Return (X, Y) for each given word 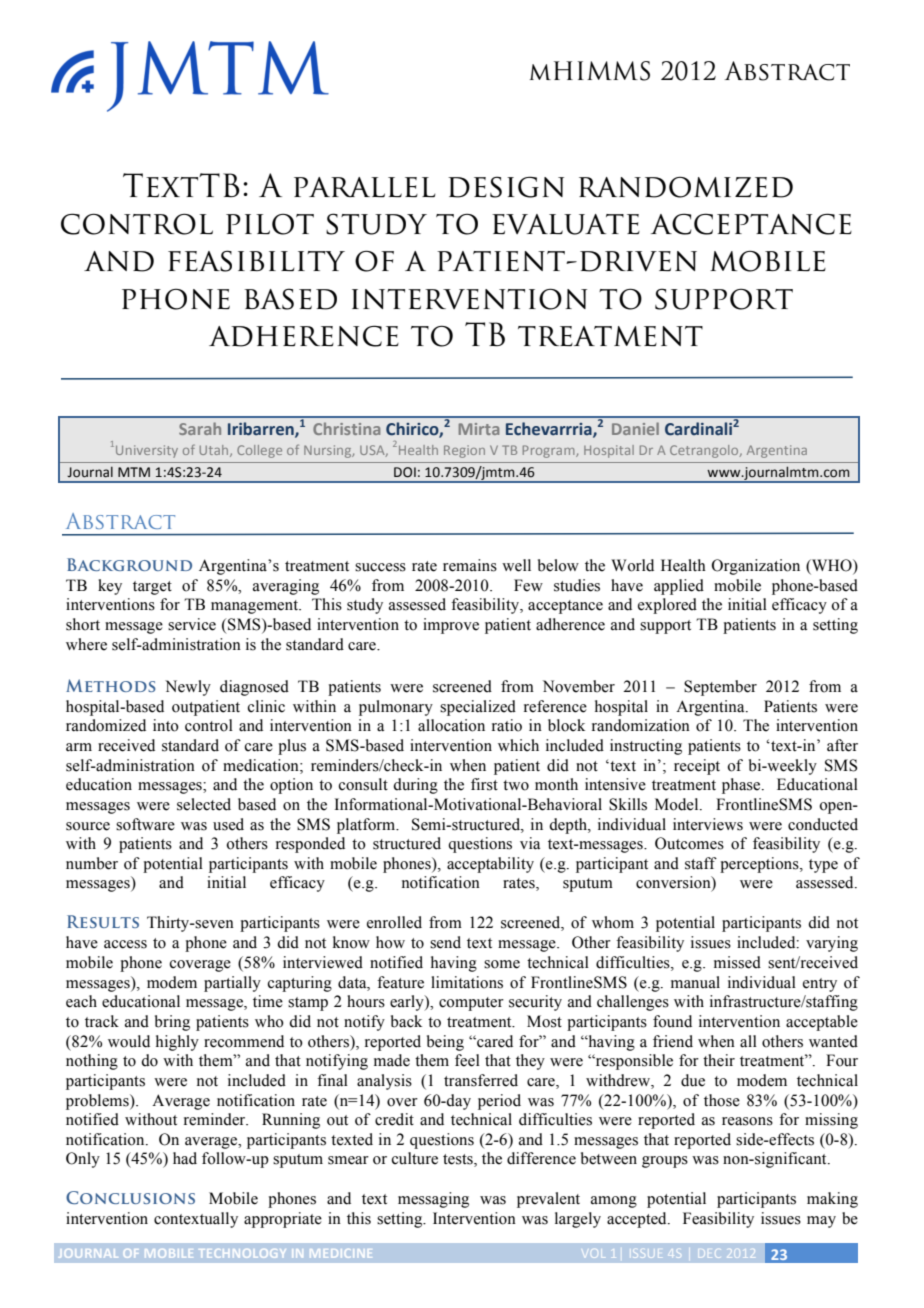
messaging (433, 1200)
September (720, 688)
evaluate (566, 224)
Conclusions (130, 1197)
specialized (478, 708)
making (832, 1200)
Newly (188, 688)
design (506, 187)
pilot (270, 224)
